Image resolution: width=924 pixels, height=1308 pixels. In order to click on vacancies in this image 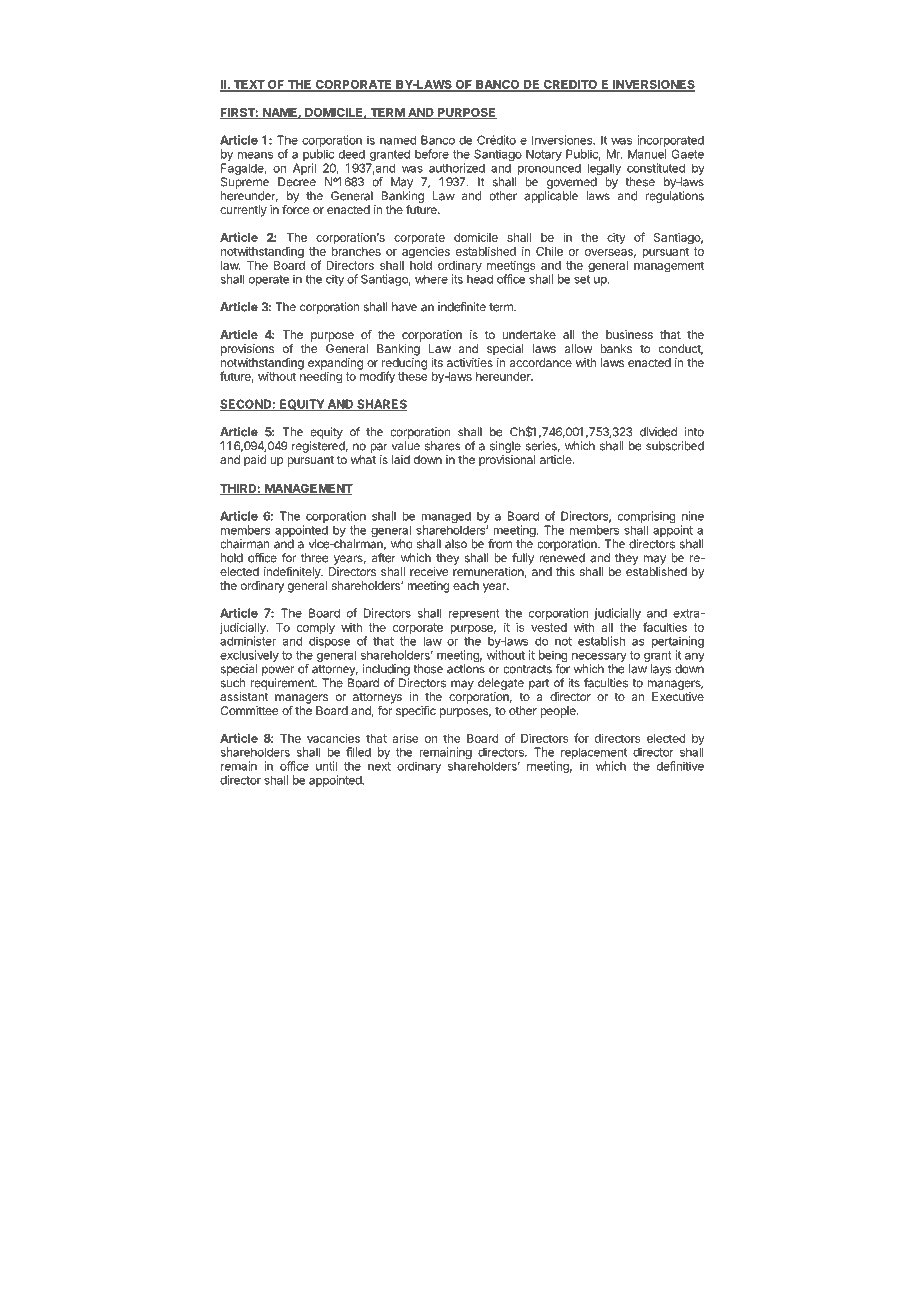, I will do `click(333, 738)`.
